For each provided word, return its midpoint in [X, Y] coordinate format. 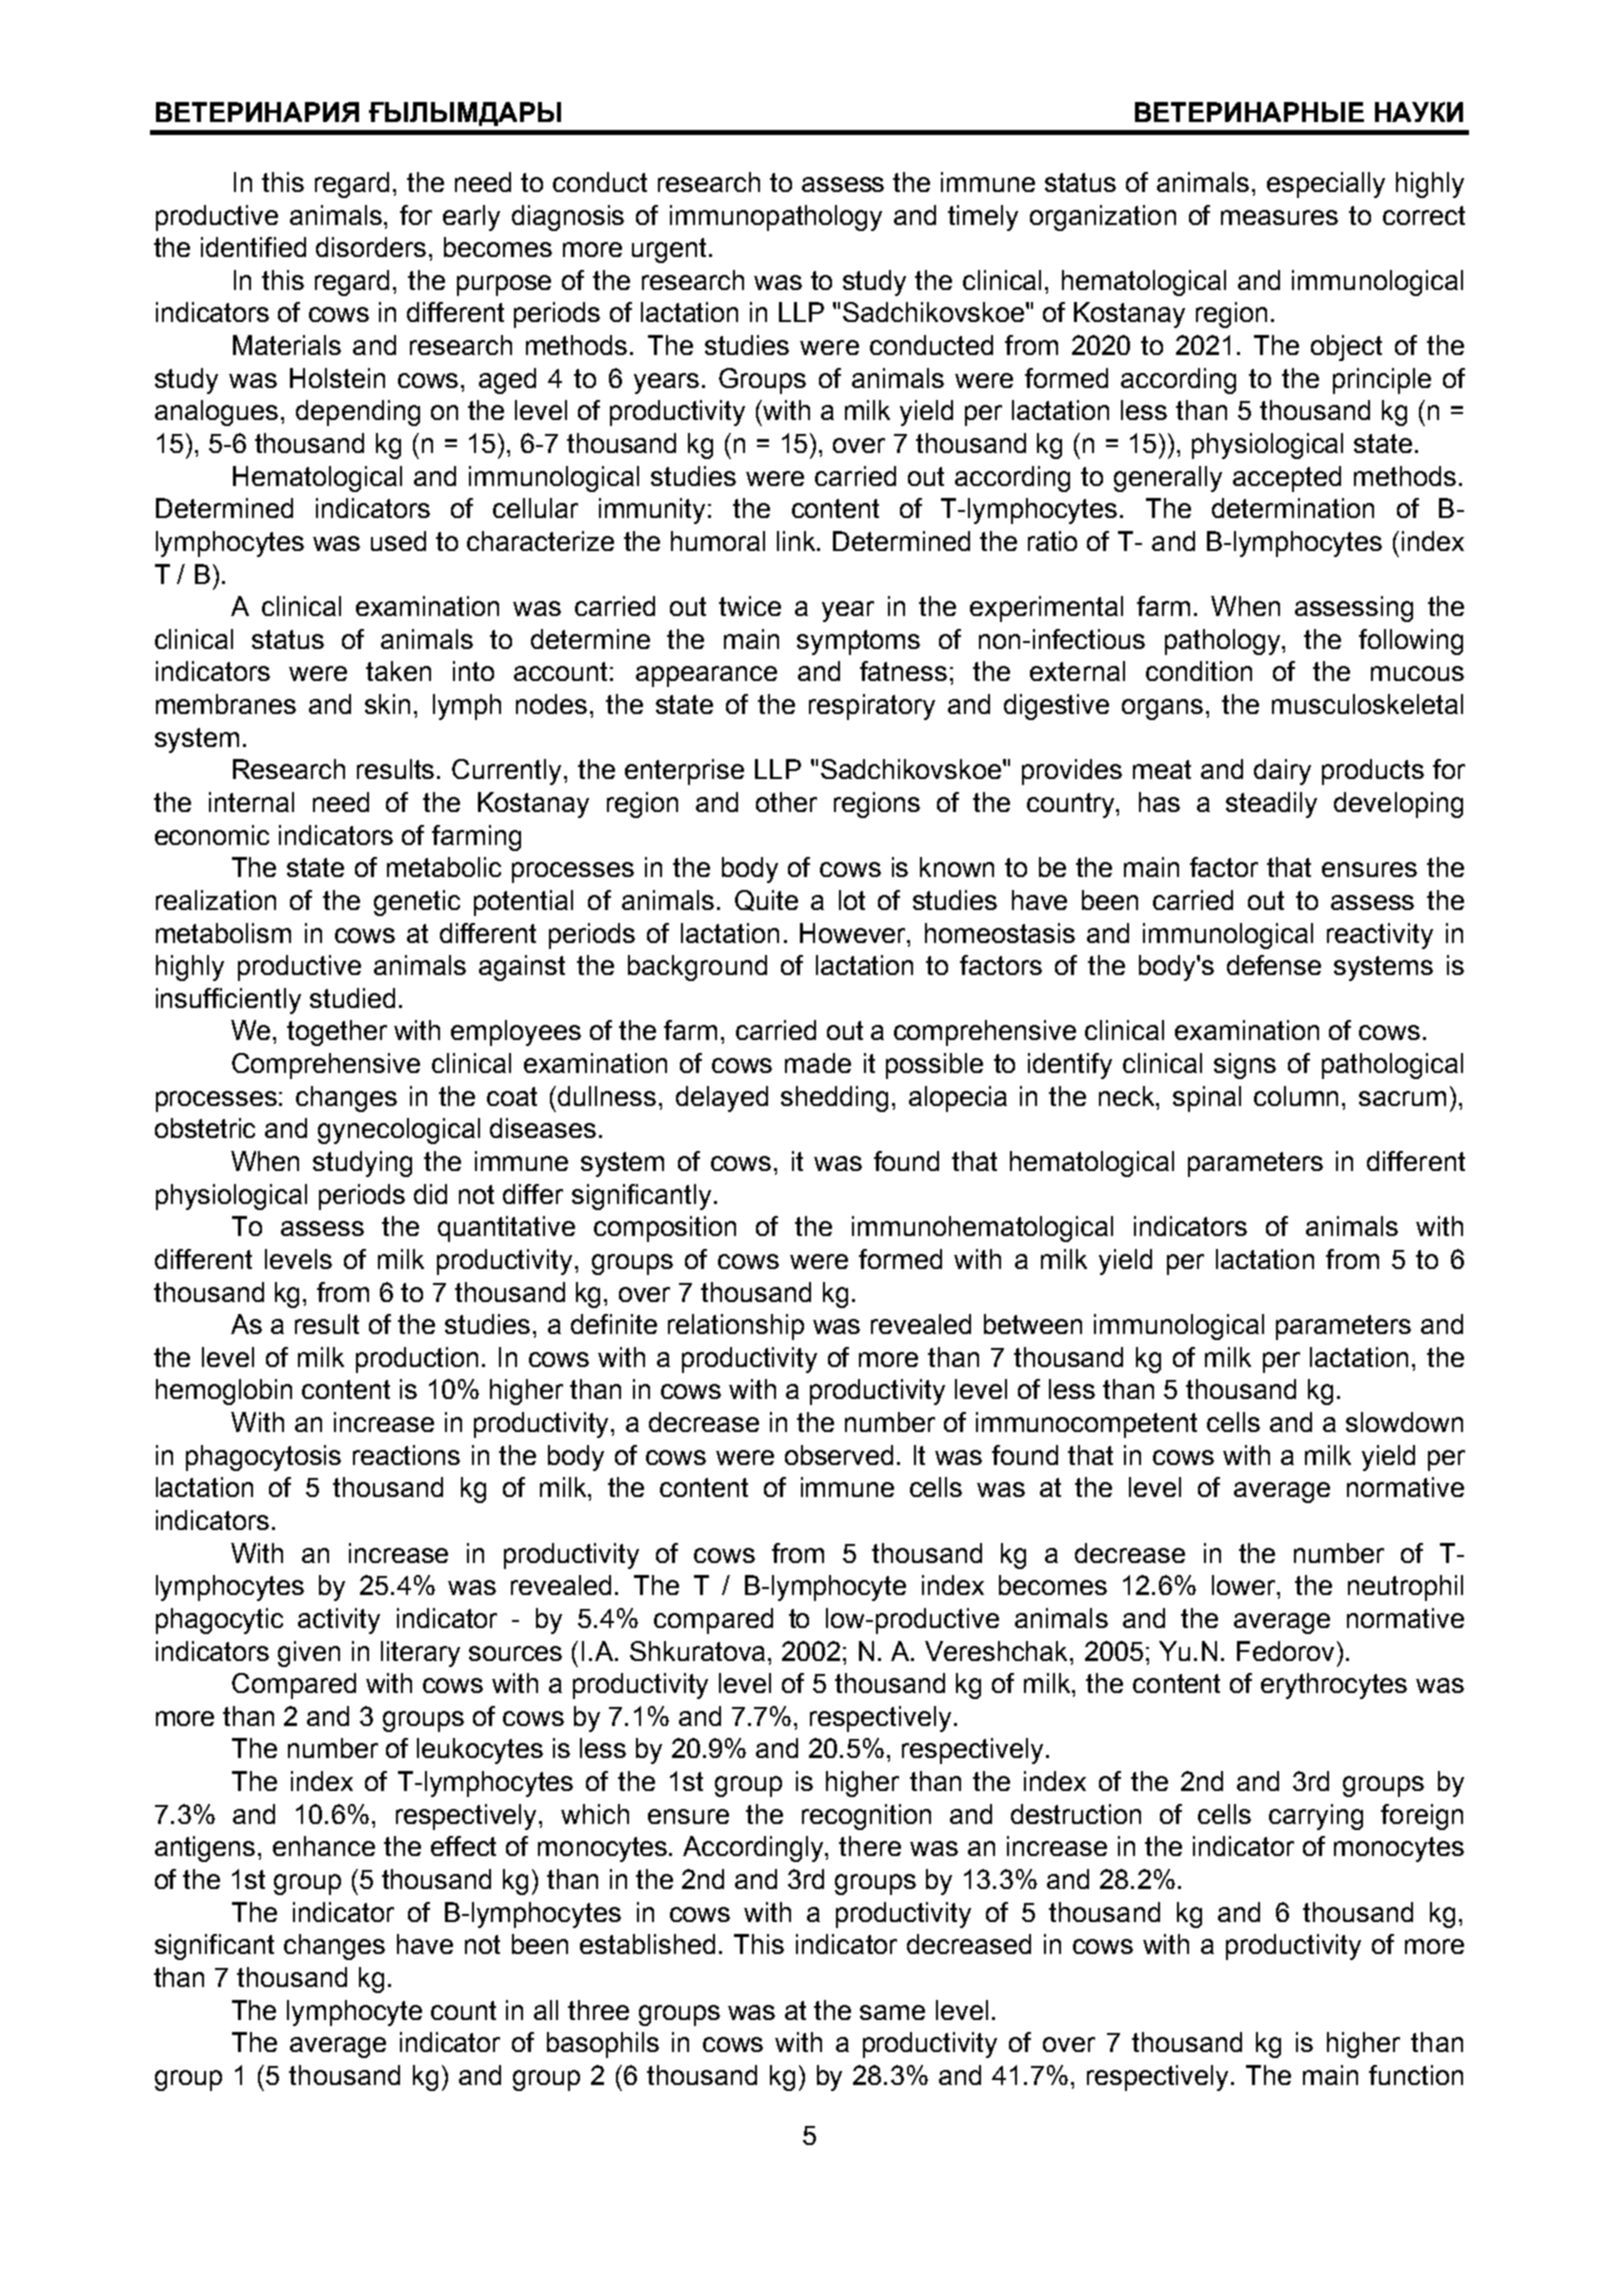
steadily [1271, 805]
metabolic [444, 867]
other [786, 802]
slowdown [1404, 1422]
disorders [371, 247]
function [1416, 2075]
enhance [324, 1846]
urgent [671, 250]
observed [839, 1455]
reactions [406, 1455]
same [892, 2012]
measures [1279, 217]
